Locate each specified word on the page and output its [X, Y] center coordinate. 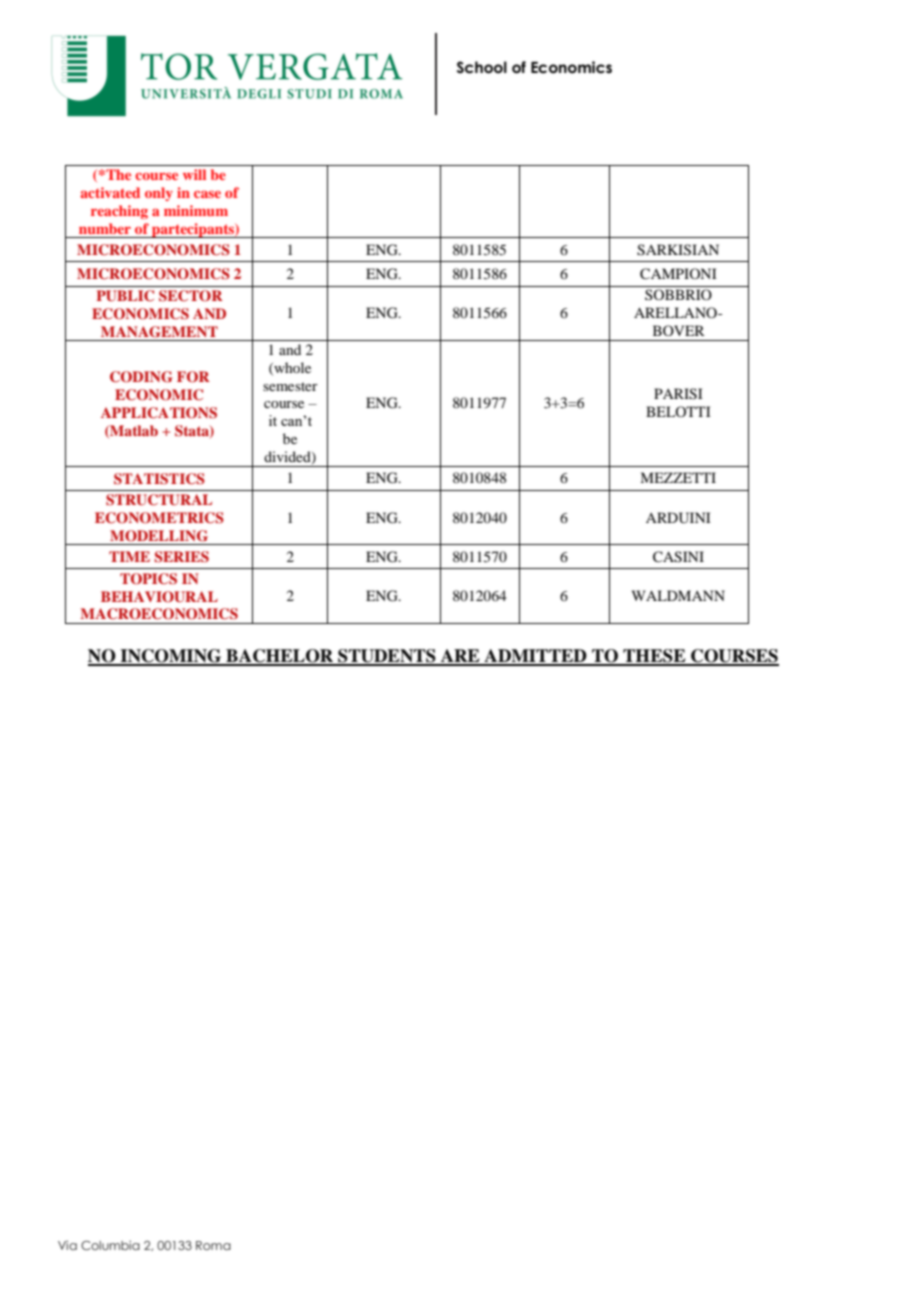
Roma [213, 1245]
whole [291, 368]
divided [288, 458]
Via [67, 1245]
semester [290, 386]
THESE [654, 657]
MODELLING [159, 536]
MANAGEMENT [159, 332]
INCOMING [171, 657]
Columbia [110, 1245]
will [194, 174]
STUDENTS [387, 657]
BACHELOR [280, 657]
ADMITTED [535, 657]
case [207, 194]
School [482, 67]
